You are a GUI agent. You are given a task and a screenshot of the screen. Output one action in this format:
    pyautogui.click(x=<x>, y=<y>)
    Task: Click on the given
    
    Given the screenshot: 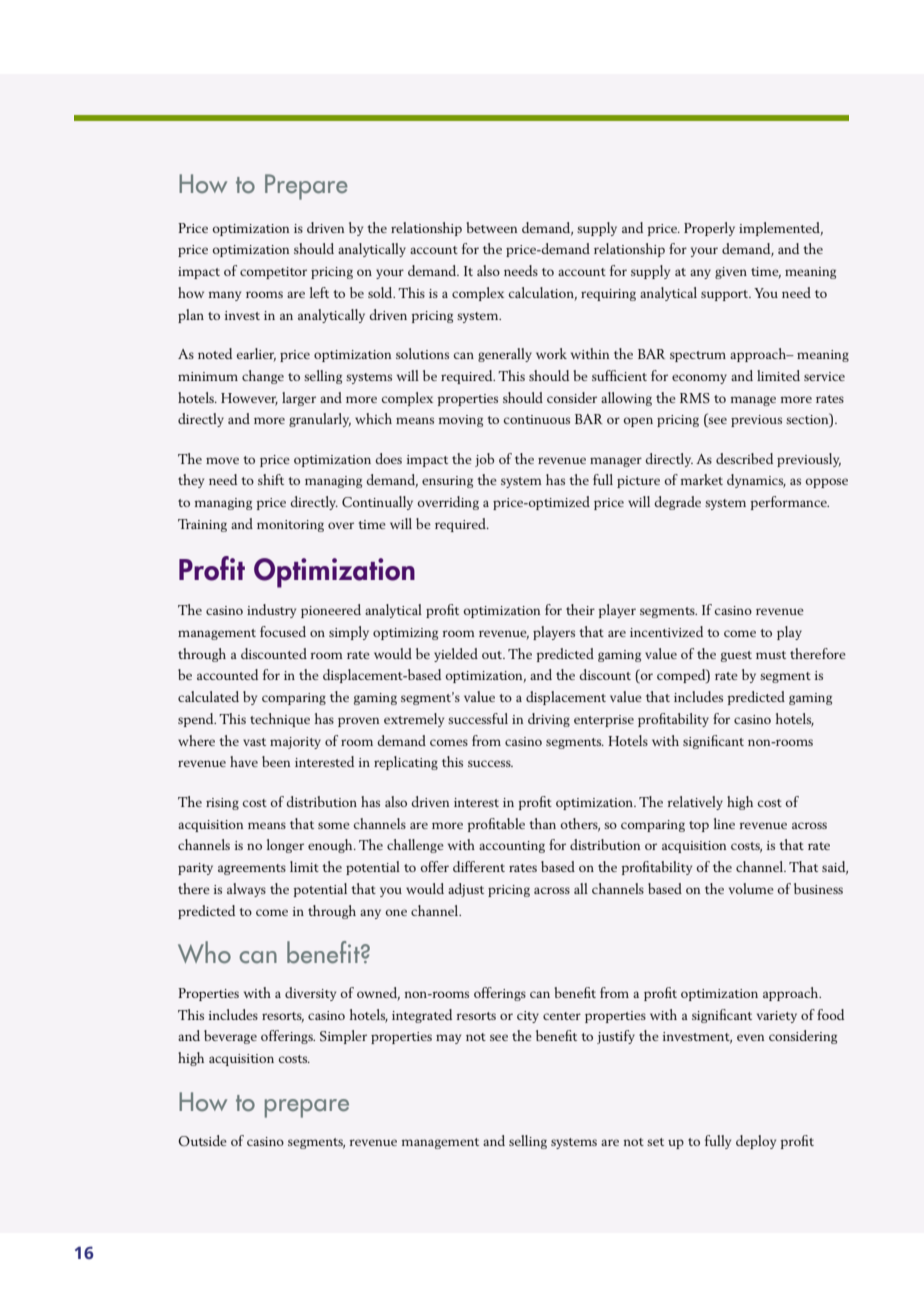 What is the action you would take?
    pyautogui.click(x=731, y=273)
